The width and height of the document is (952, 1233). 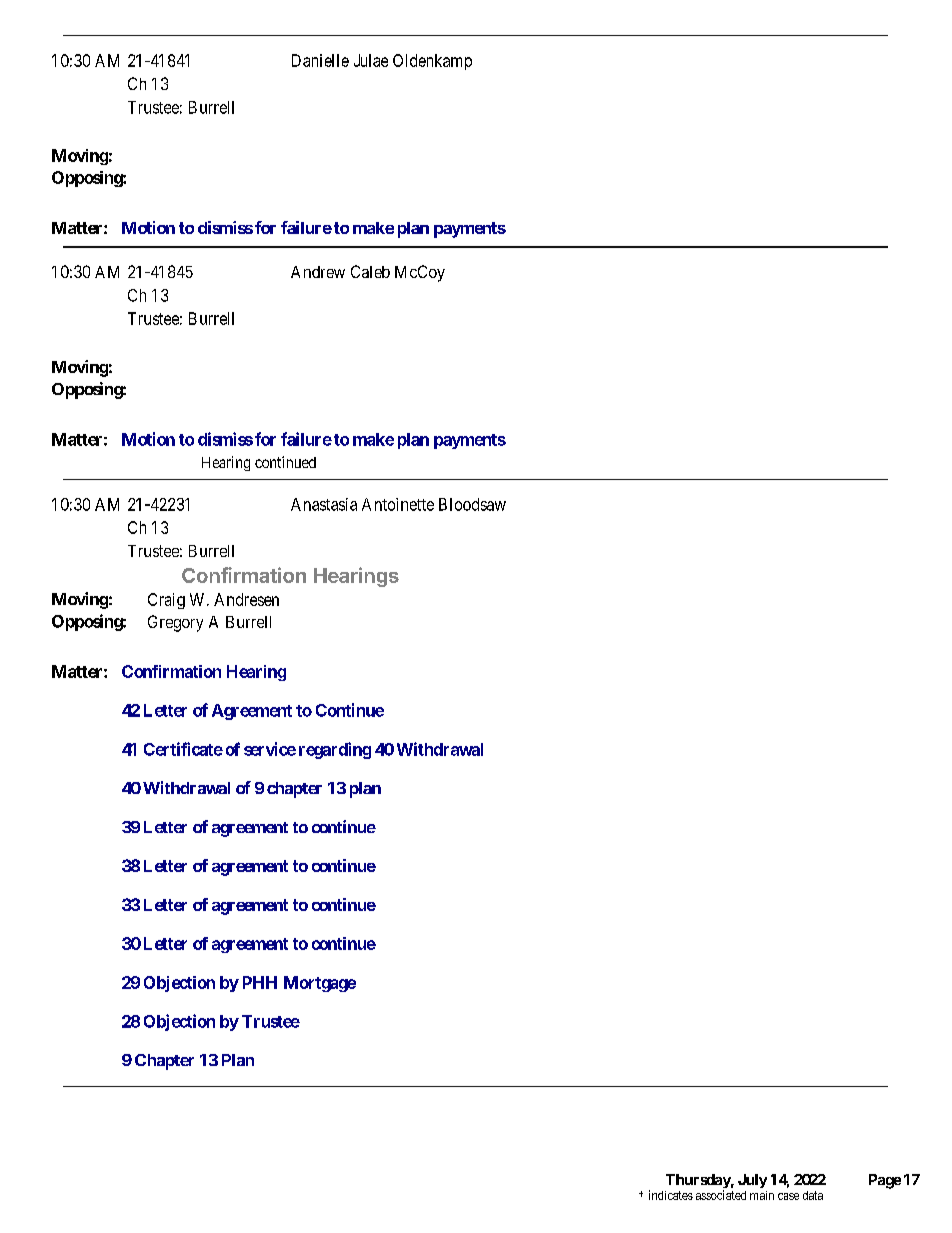 What do you see at coordinates (721, 1195) in the document?
I see `associated` at bounding box center [721, 1195].
